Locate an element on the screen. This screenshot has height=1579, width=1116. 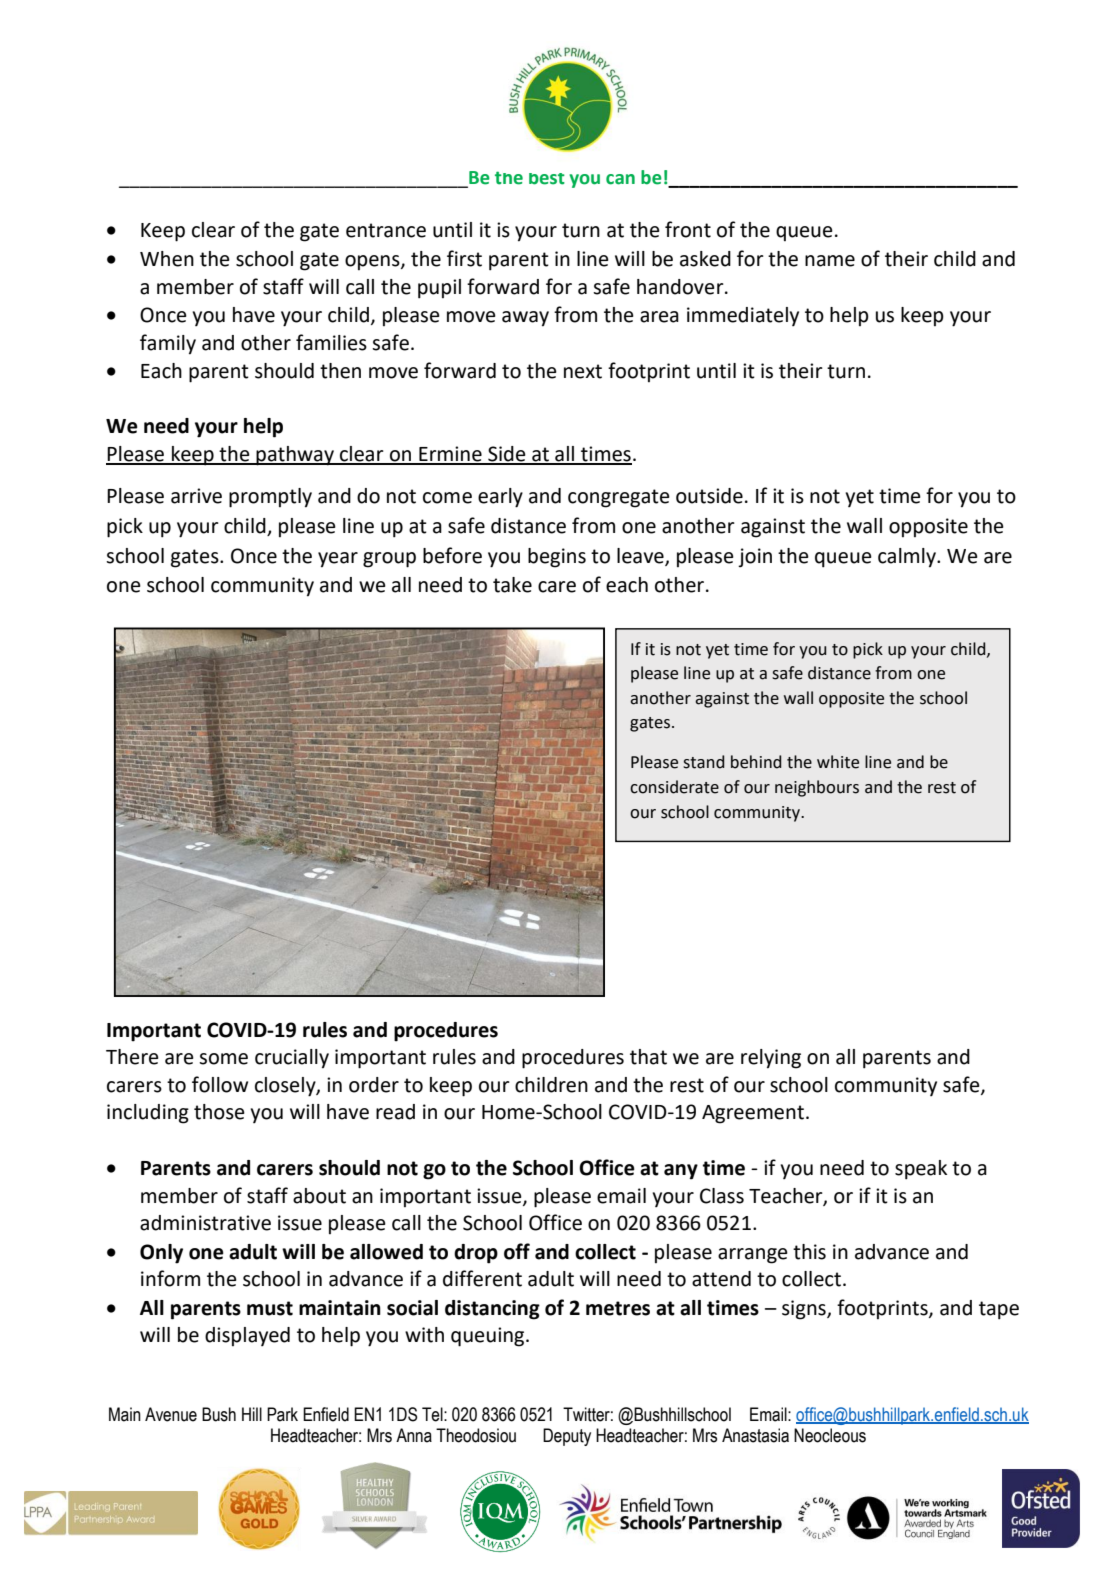
year is located at coordinates (338, 560).
